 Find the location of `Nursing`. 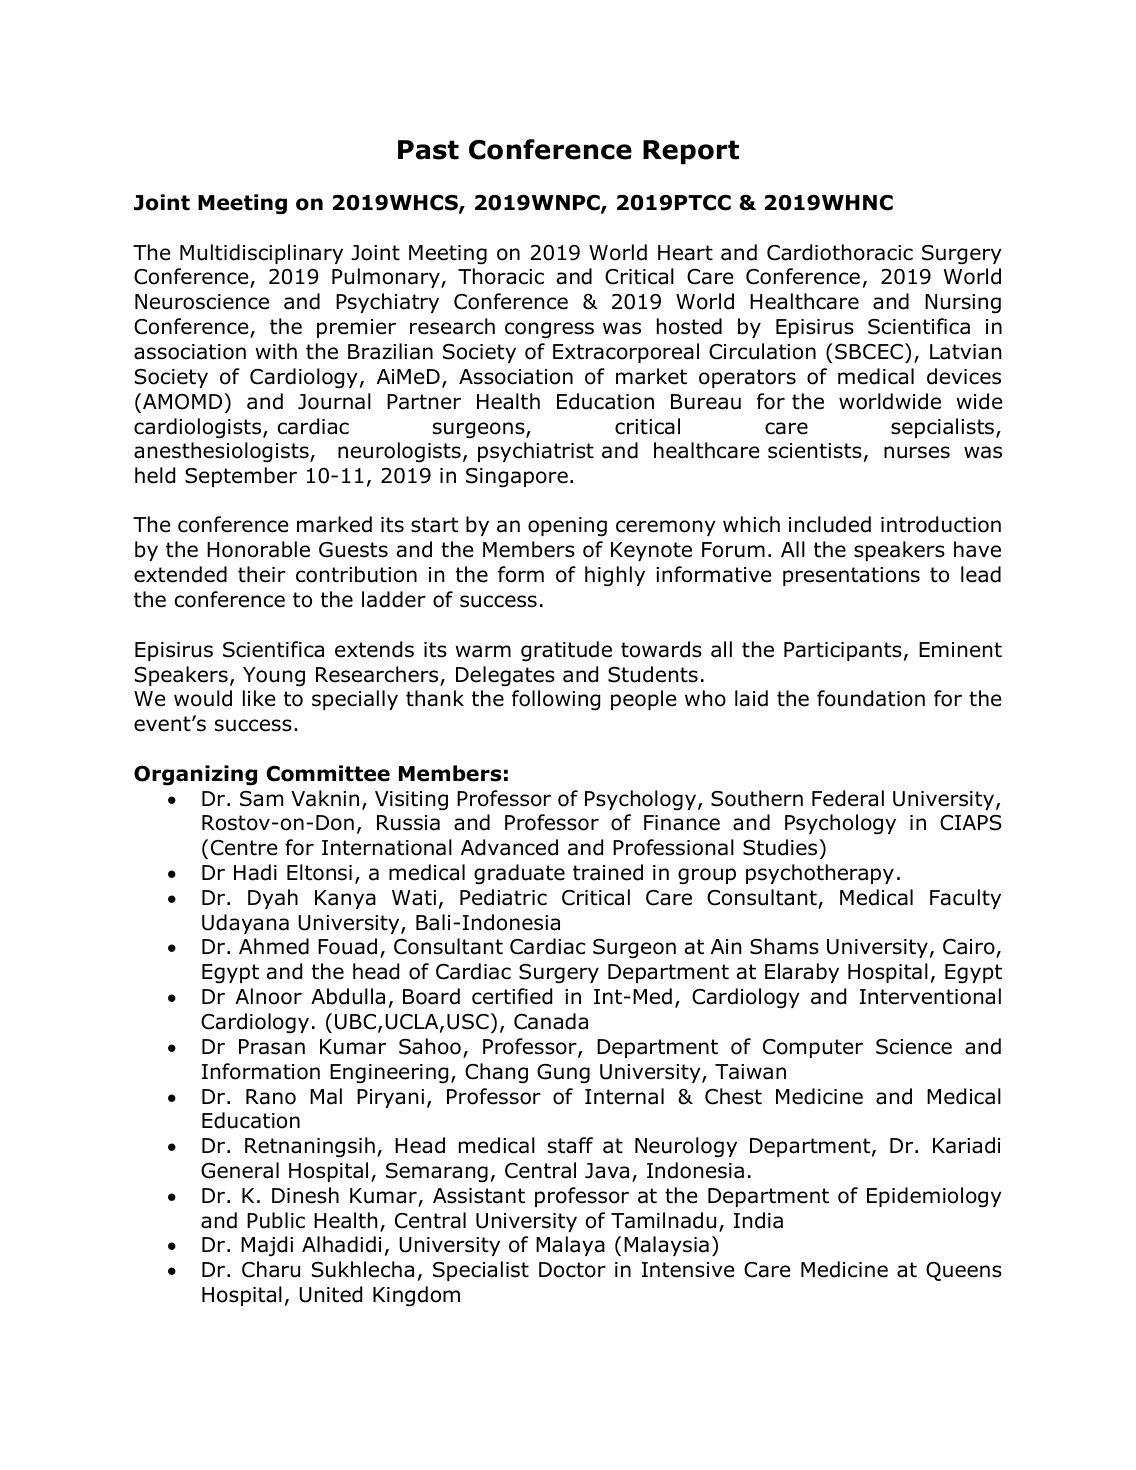

Nursing is located at coordinates (963, 304).
